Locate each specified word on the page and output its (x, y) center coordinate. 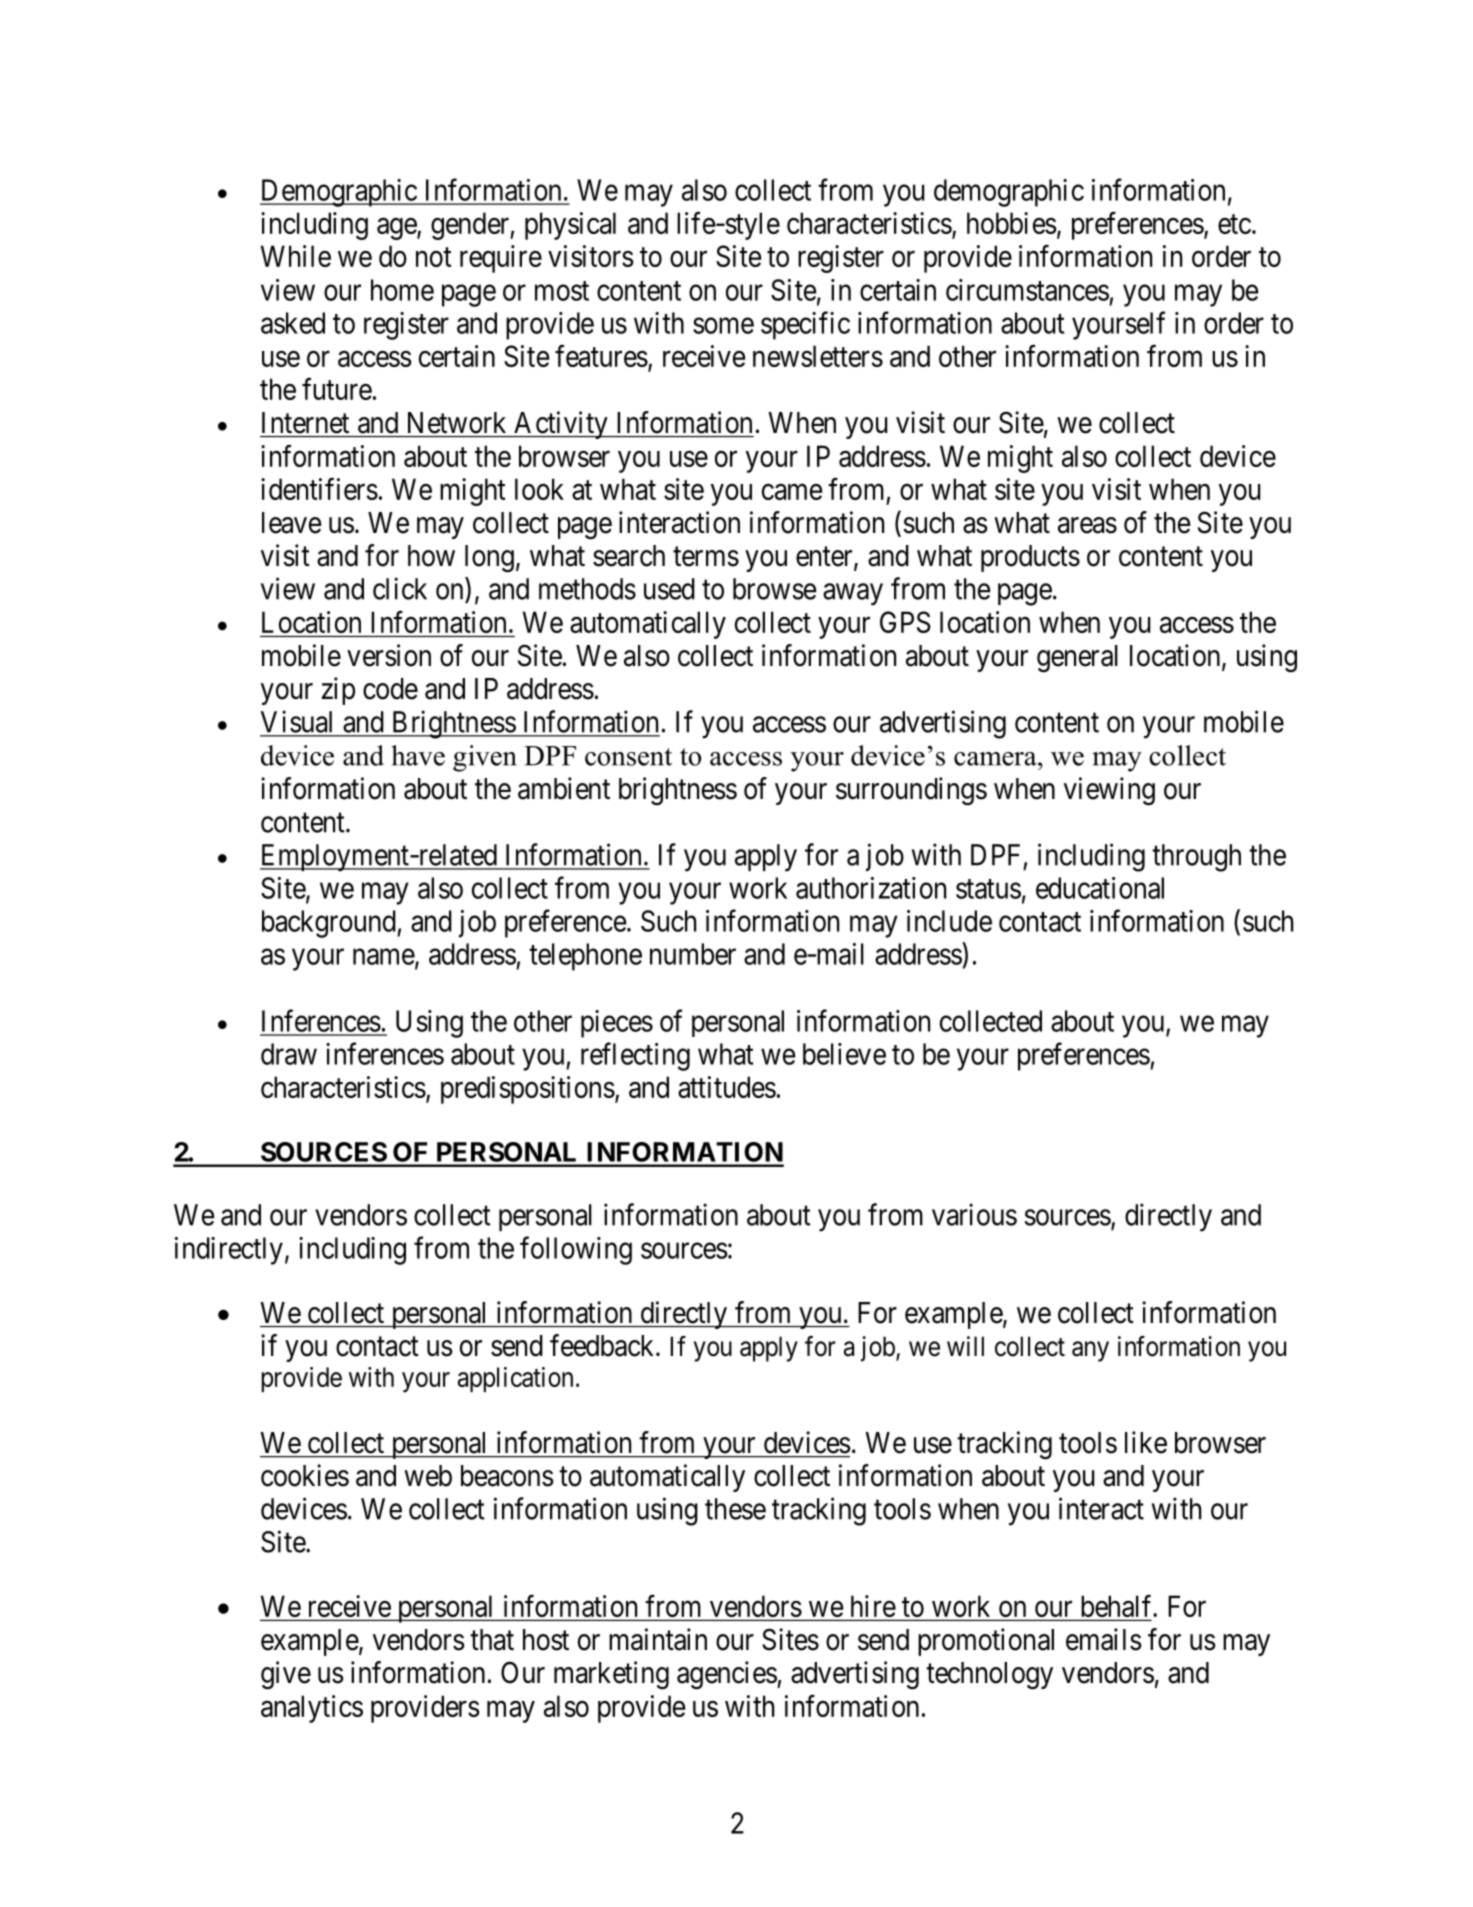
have (418, 755)
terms (706, 557)
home (402, 290)
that (492, 1640)
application (515, 1379)
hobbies (1012, 223)
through (1196, 858)
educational (1100, 888)
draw (289, 1054)
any (1090, 1351)
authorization (871, 888)
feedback (603, 1345)
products (1030, 558)
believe (844, 1054)
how (431, 556)
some (723, 326)
